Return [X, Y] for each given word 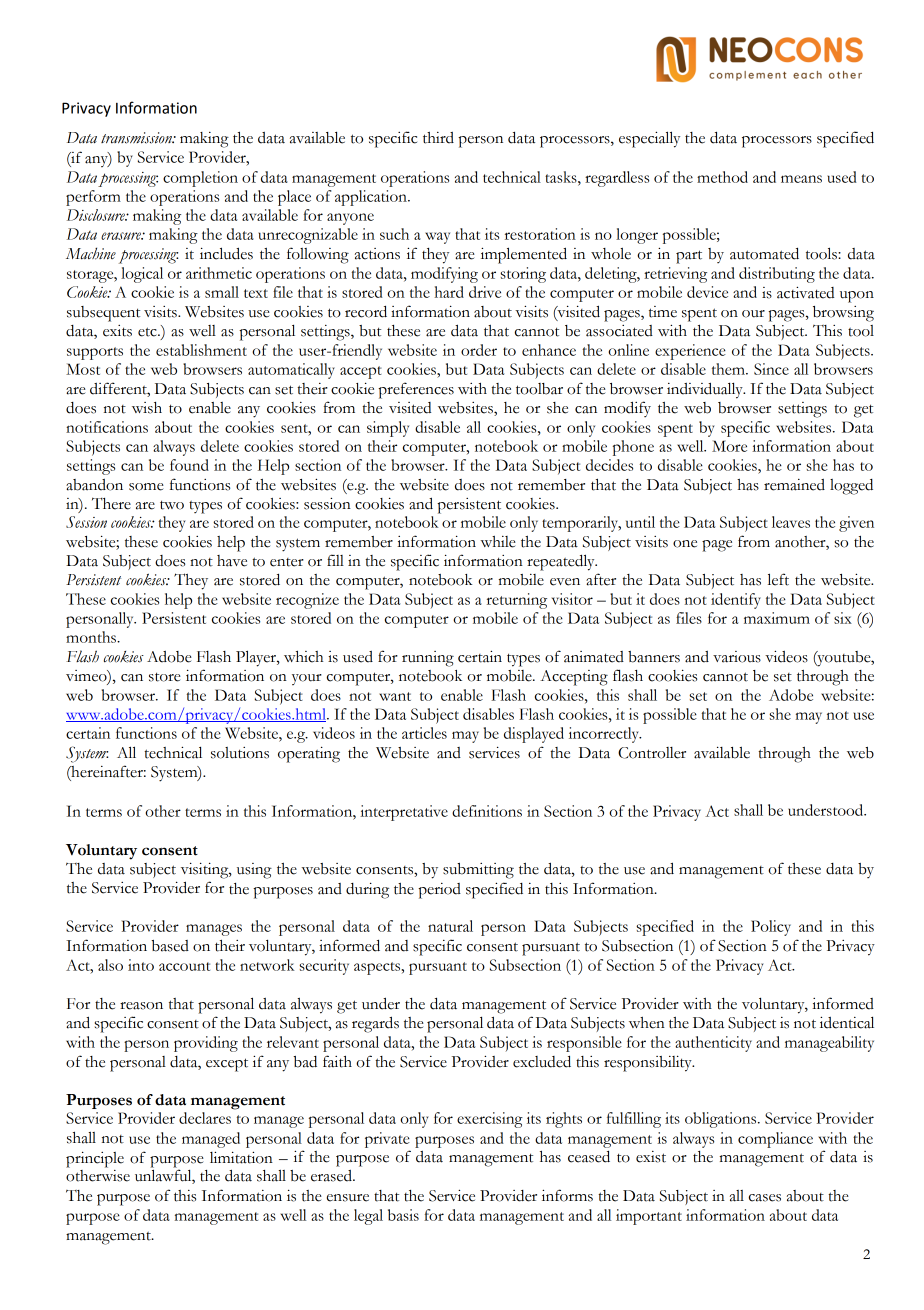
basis [403, 1215]
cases [765, 1198]
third [438, 138]
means [801, 179]
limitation [241, 1157]
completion [200, 179]
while [498, 542]
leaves [791, 522]
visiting [206, 870]
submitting [478, 871]
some [146, 487]
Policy [771, 928]
